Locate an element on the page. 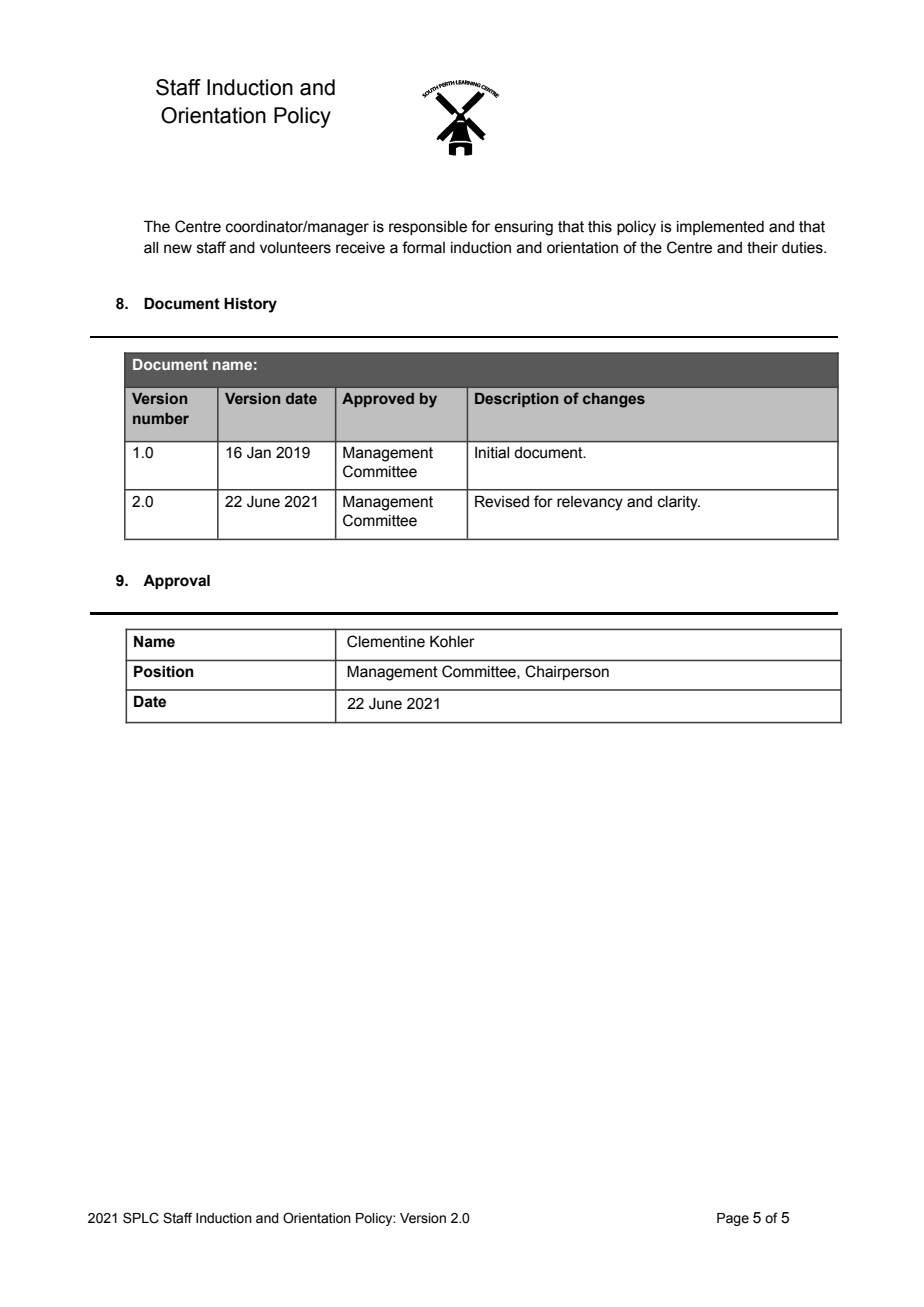 The image size is (924, 1307). formal is located at coordinates (423, 247).
